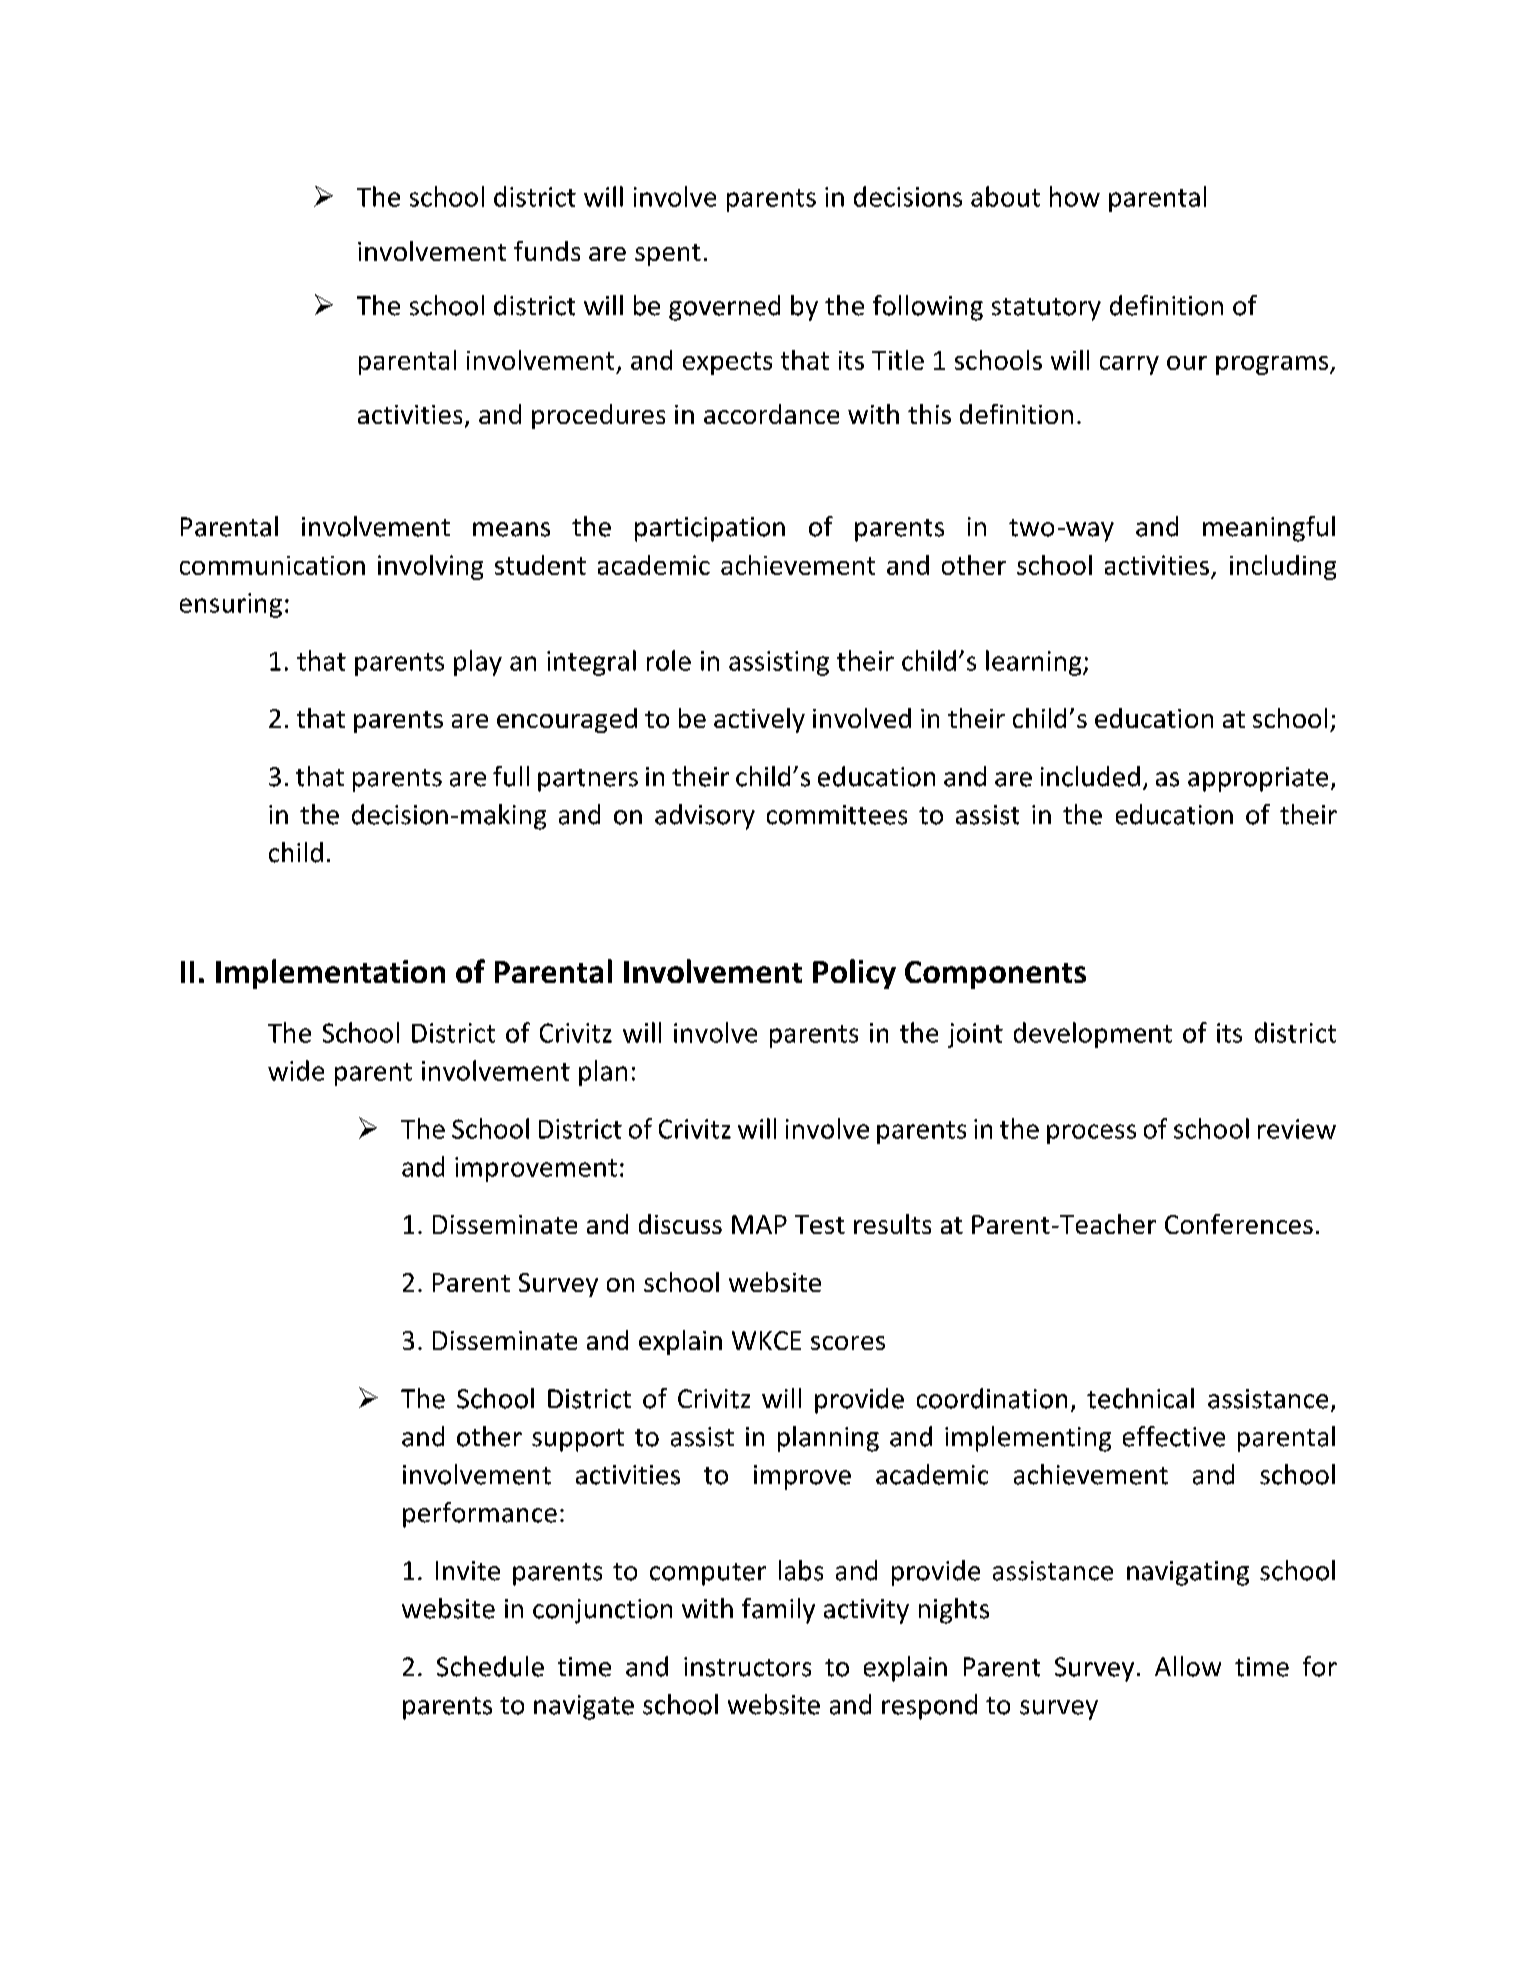 The width and height of the document is (1515, 1961). What do you see at coordinates (430, 567) in the document?
I see `involving` at bounding box center [430, 567].
